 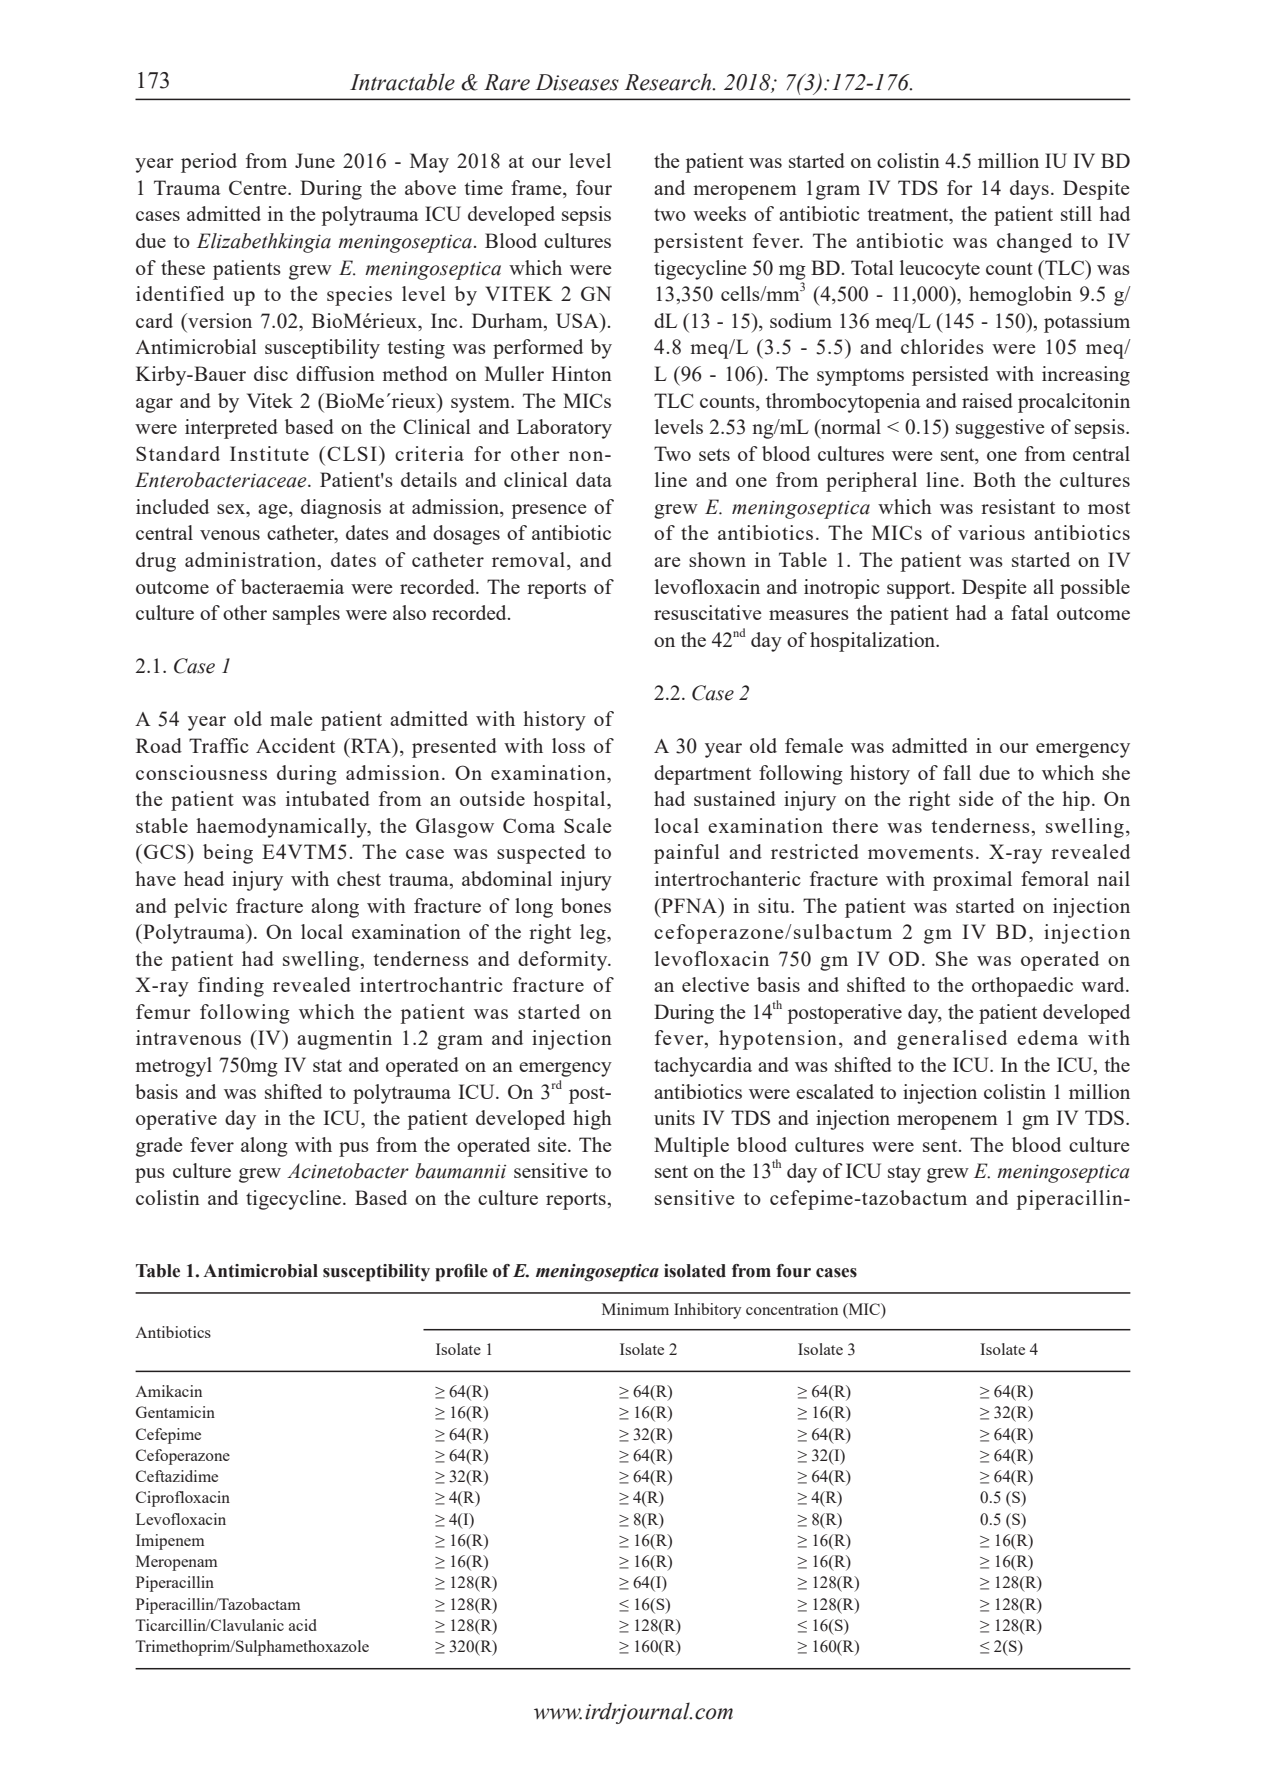 What do you see at coordinates (792, 1309) in the screenshot?
I see `concentration` at bounding box center [792, 1309].
